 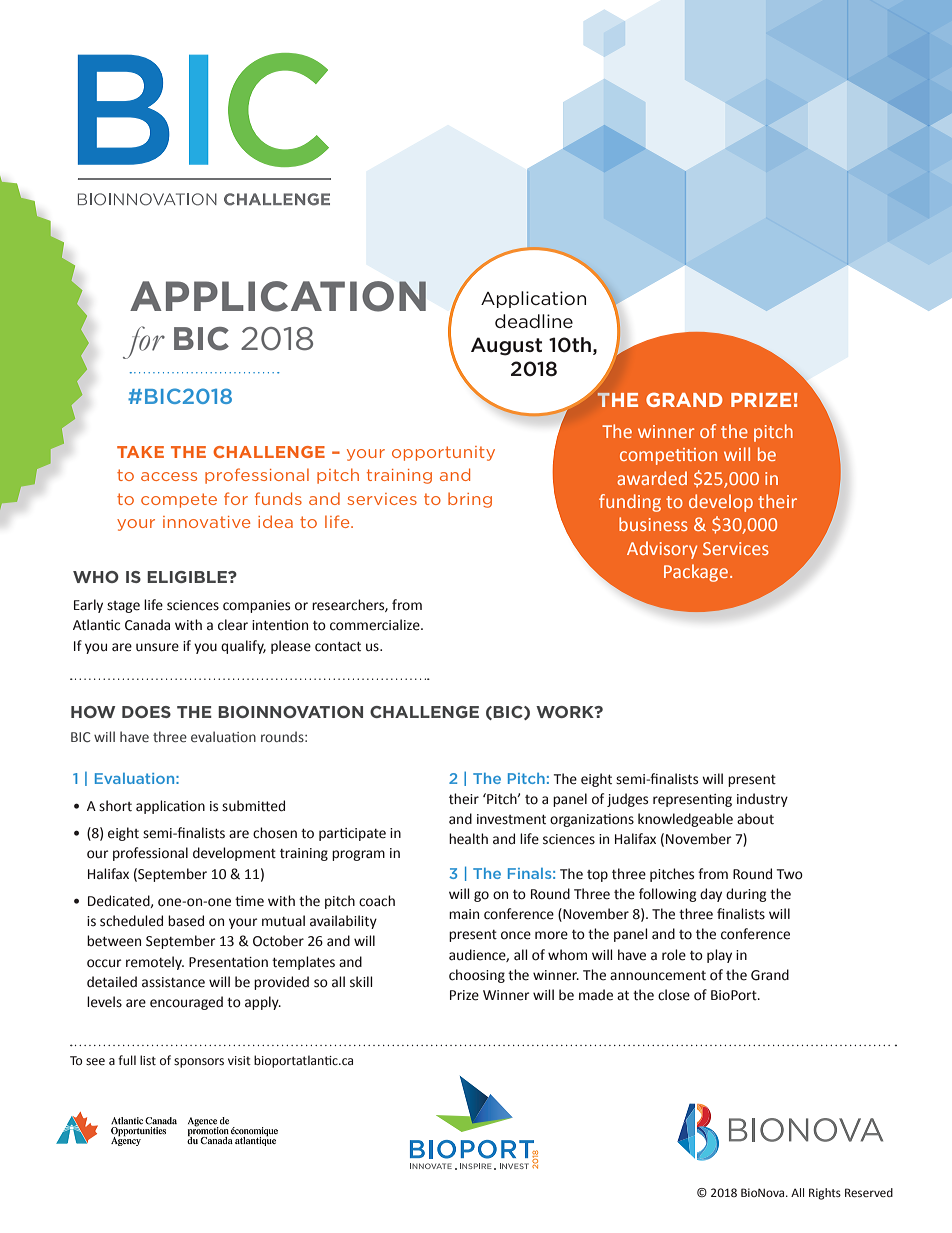 I want to click on choosing, so click(x=477, y=976).
